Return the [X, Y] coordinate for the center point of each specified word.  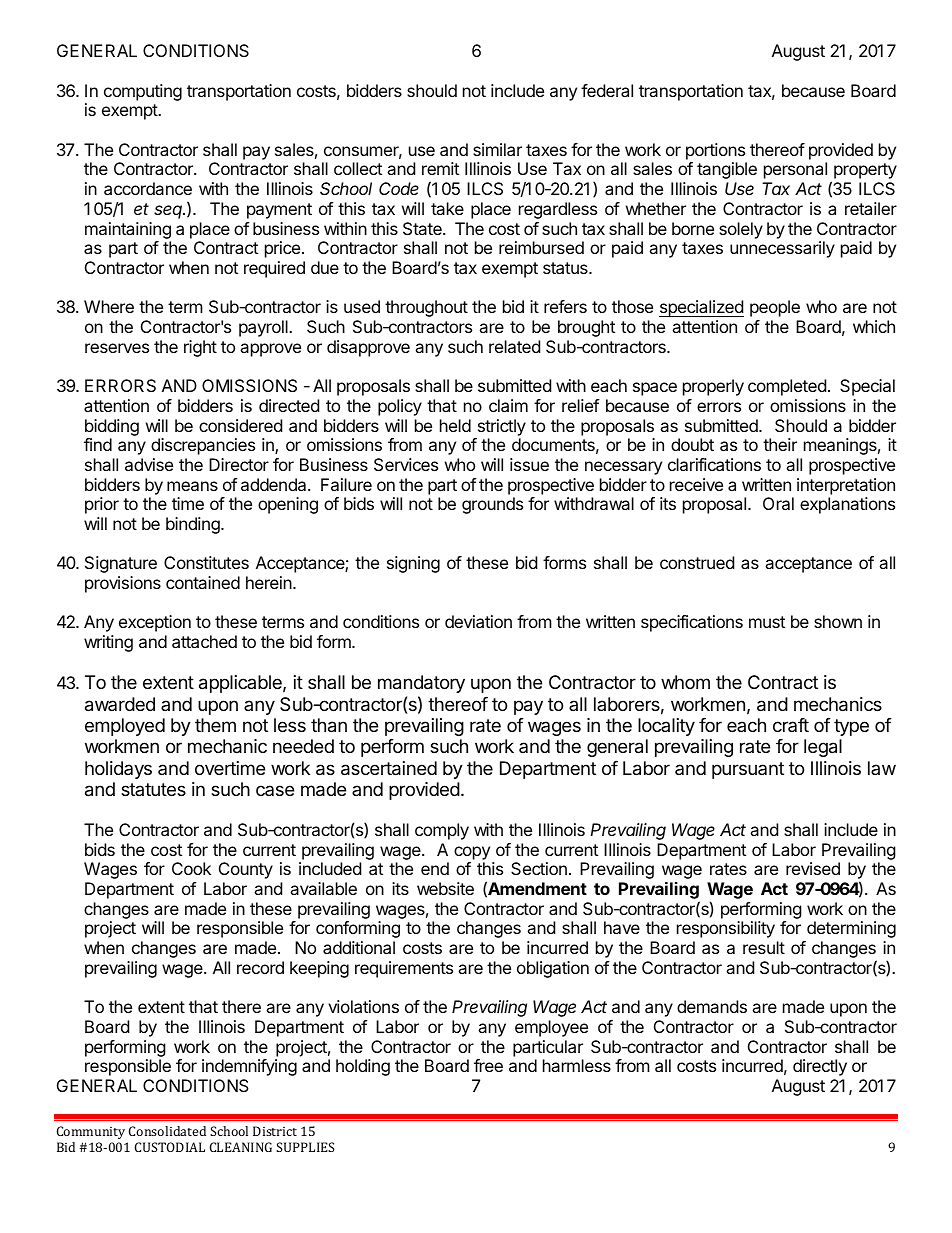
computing [143, 92]
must [767, 622]
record [260, 967]
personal [795, 170]
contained [203, 582]
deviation [478, 621]
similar [497, 149]
